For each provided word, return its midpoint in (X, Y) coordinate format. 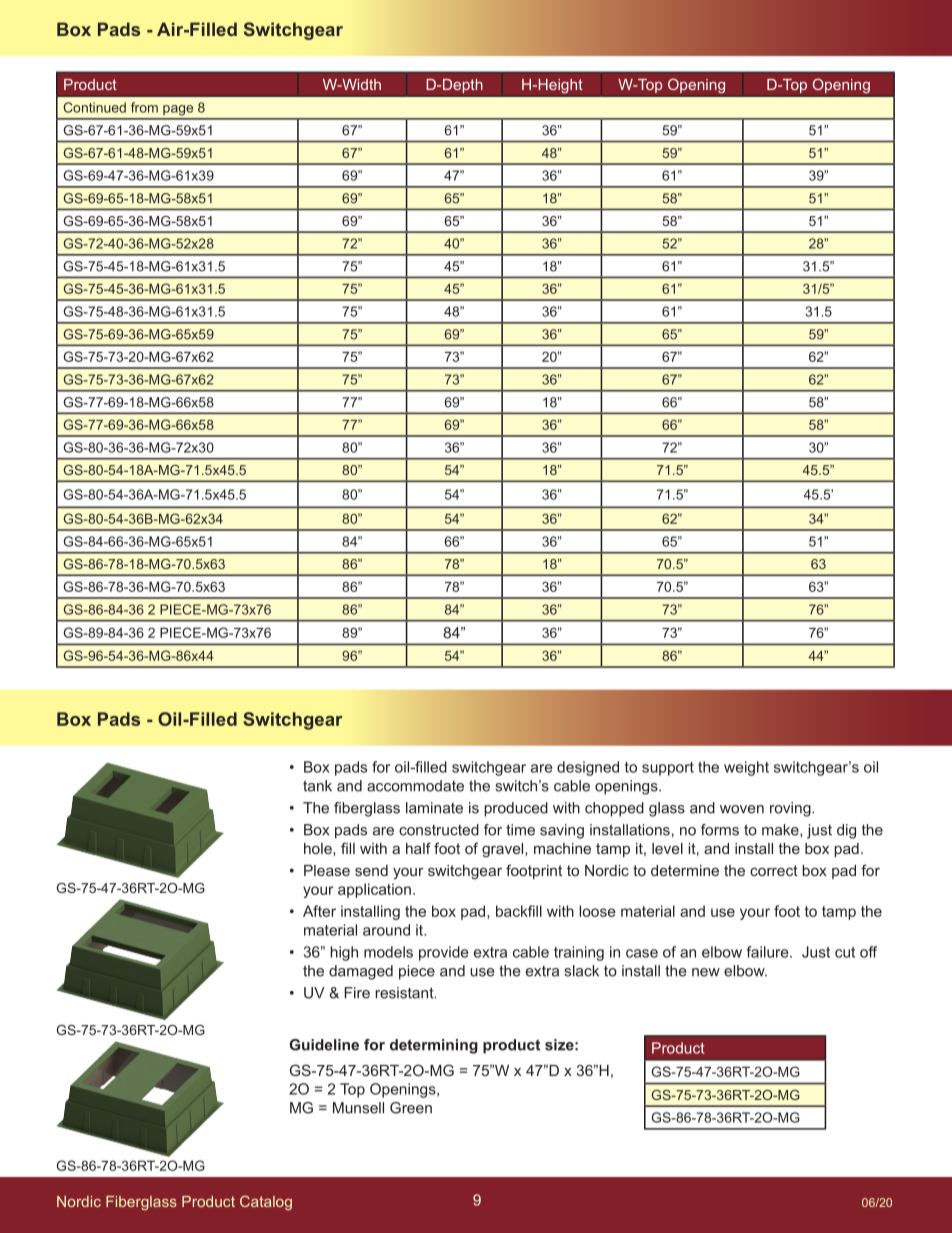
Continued (94, 107)
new (706, 972)
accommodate (415, 786)
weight (746, 768)
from (144, 107)
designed (588, 768)
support (668, 769)
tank (317, 786)
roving (791, 809)
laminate (434, 808)
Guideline (324, 1045)
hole (319, 848)
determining (434, 1046)
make (781, 830)
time (520, 830)
